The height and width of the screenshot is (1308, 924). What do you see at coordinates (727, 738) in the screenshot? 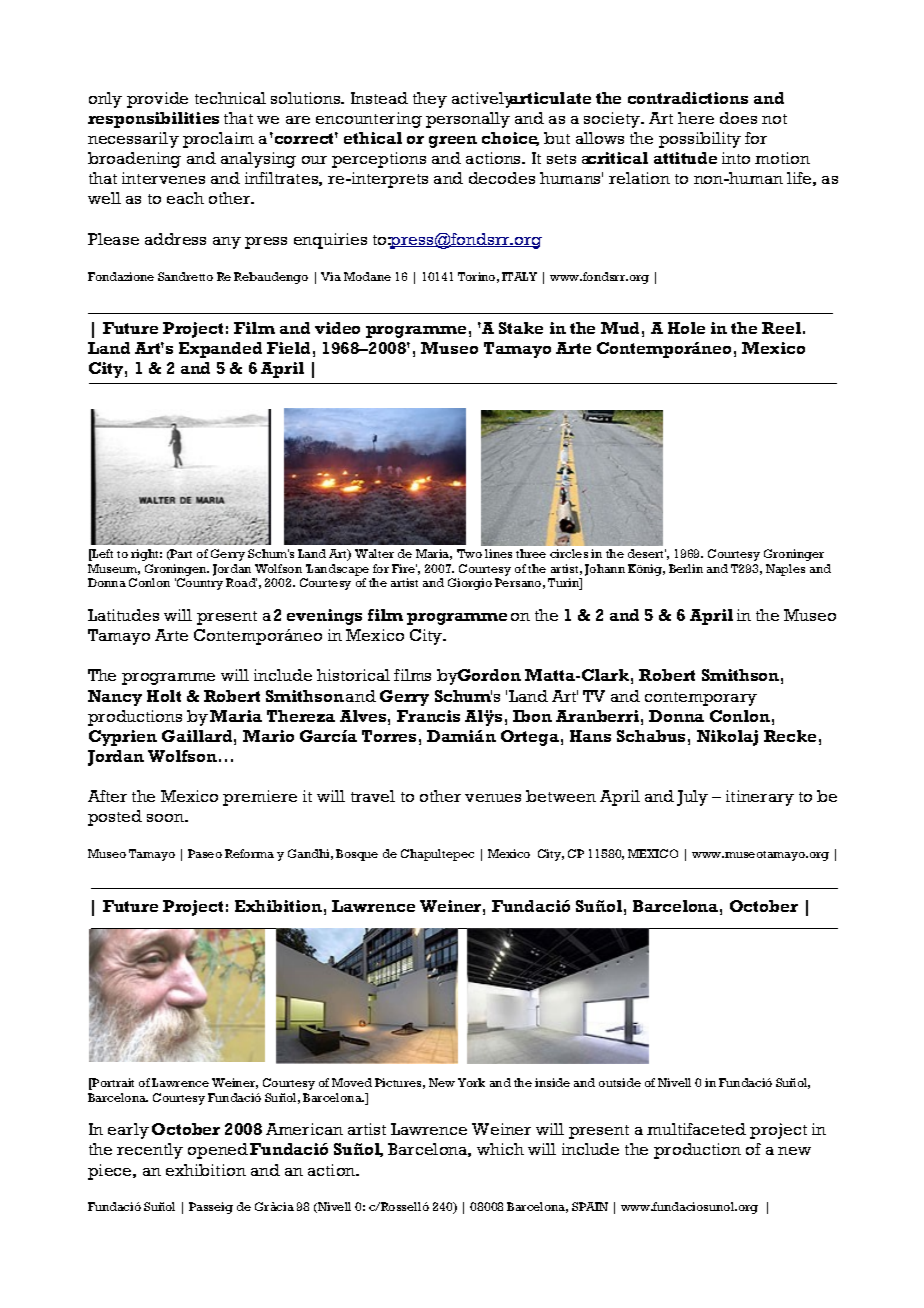
I see `Nikolaj` at bounding box center [727, 738].
